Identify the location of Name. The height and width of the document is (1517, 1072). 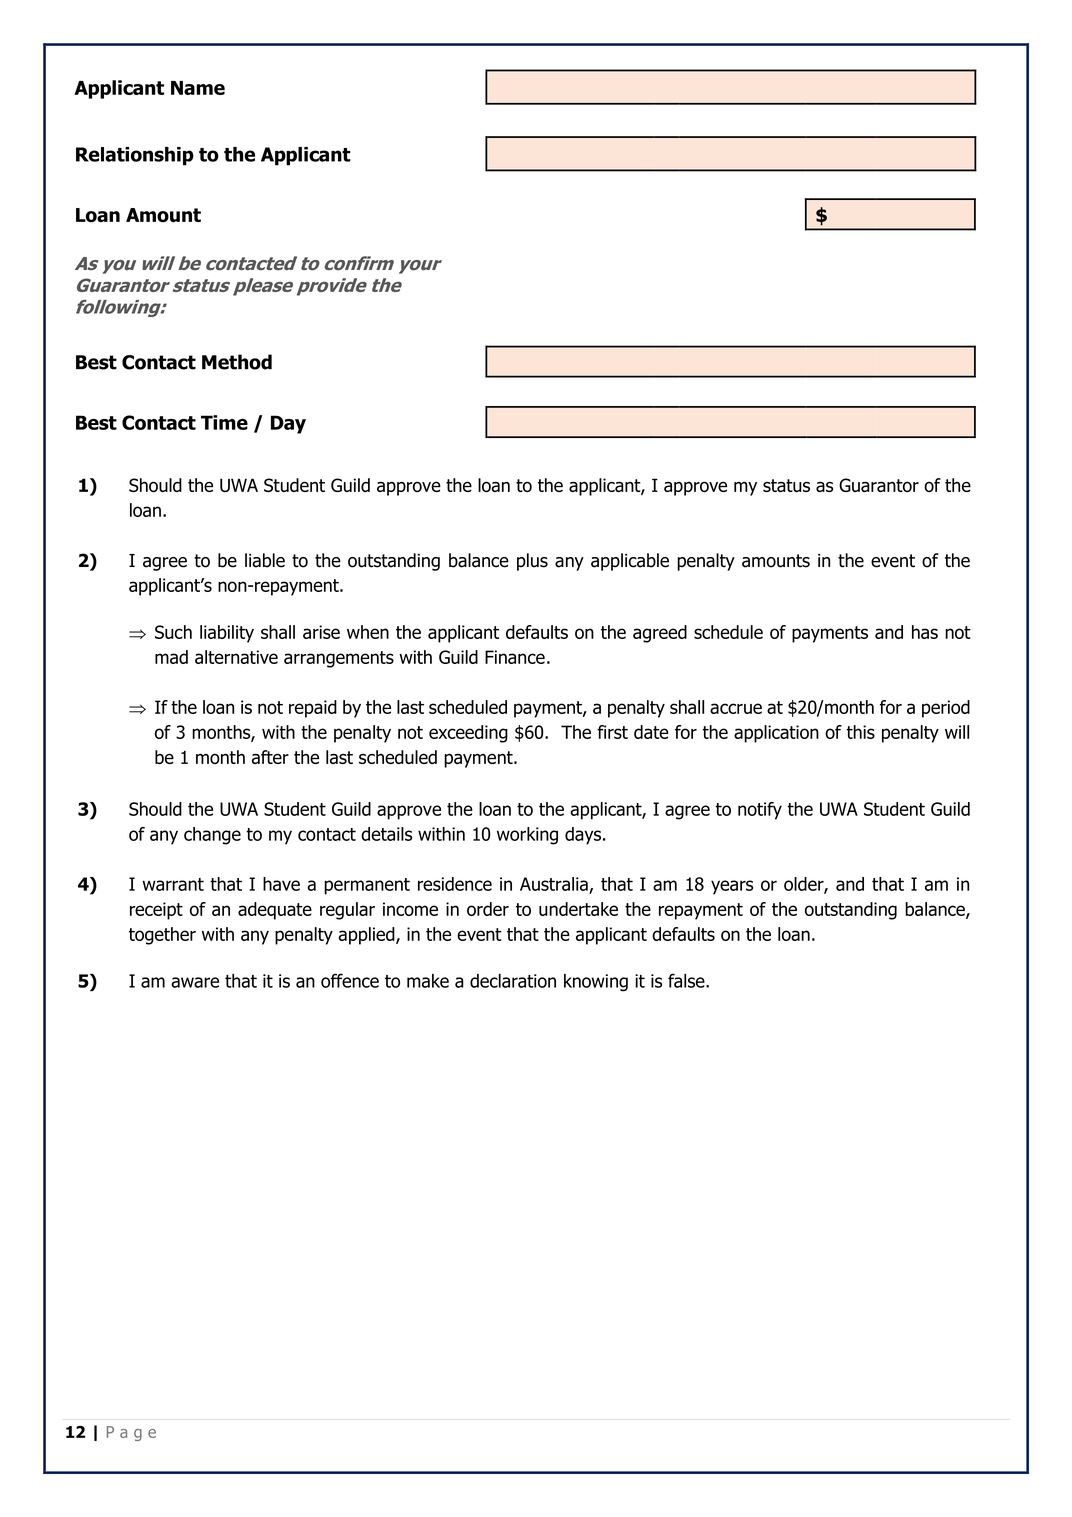
(198, 88).
